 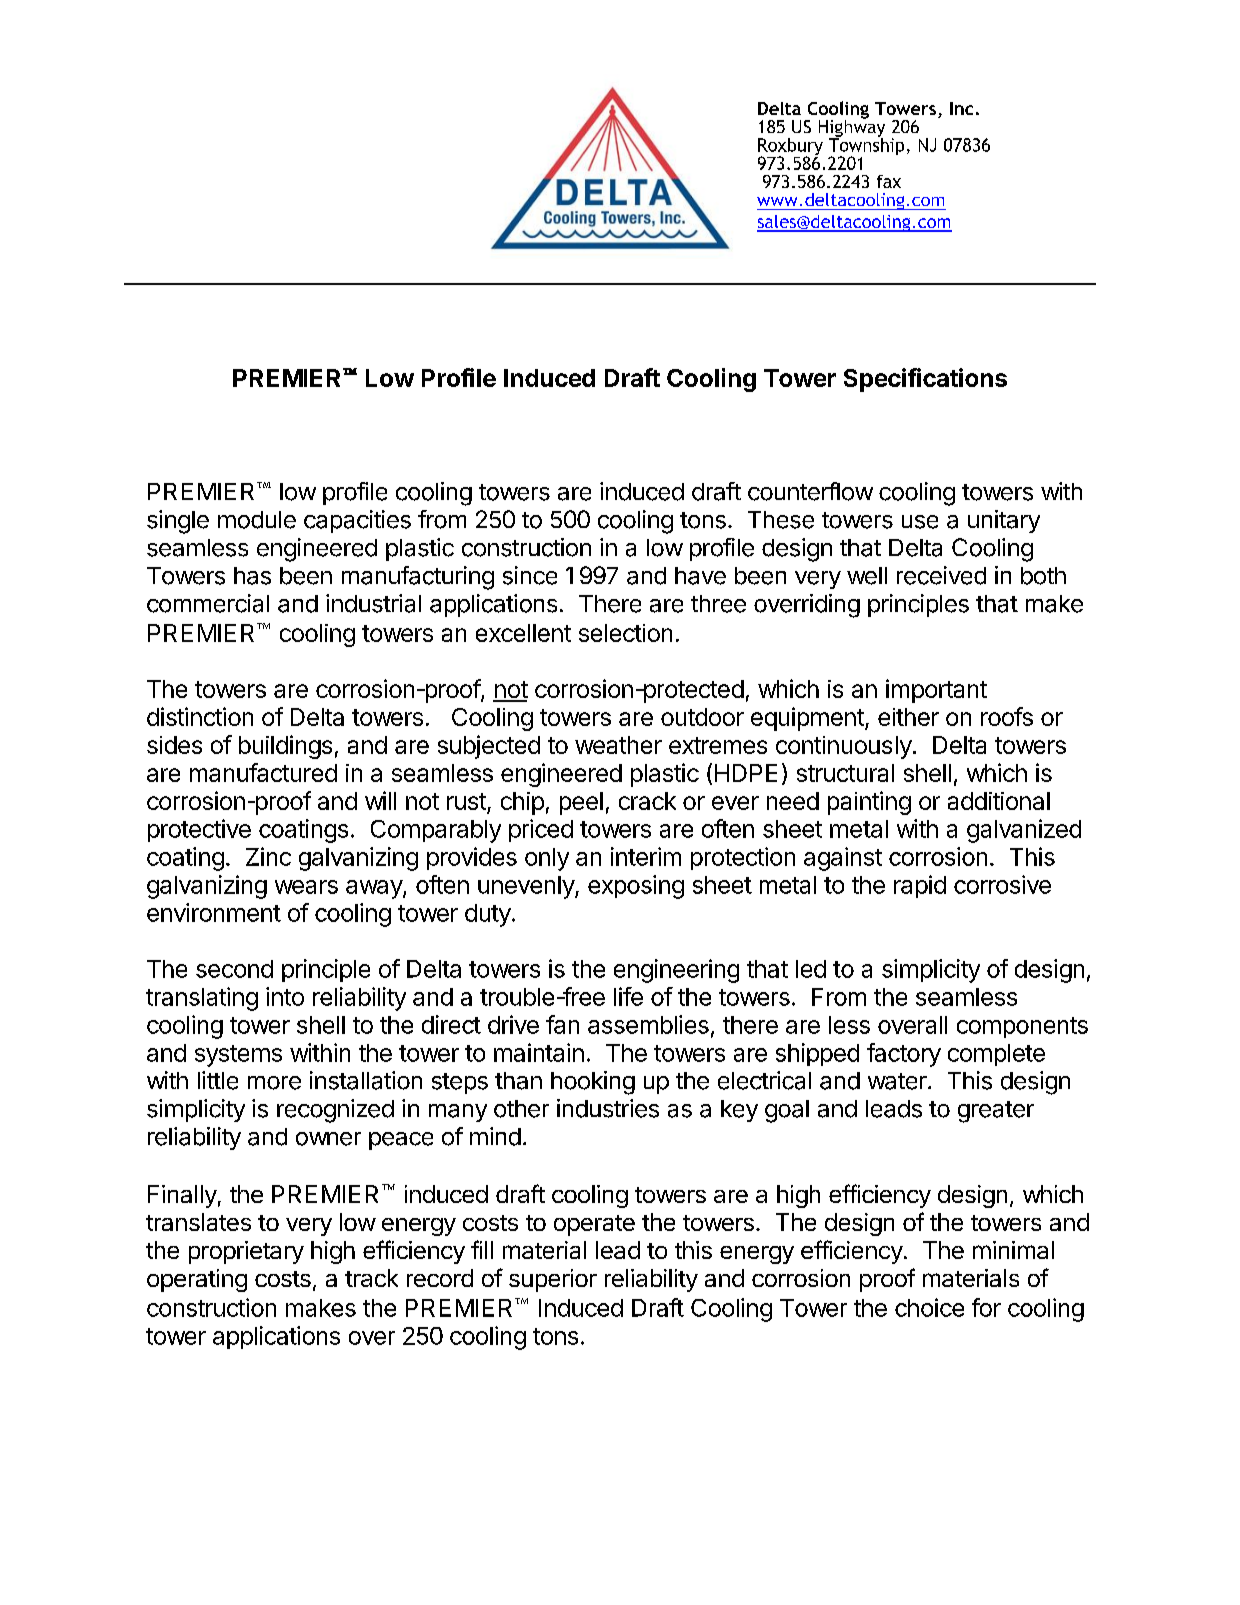 I want to click on module, so click(x=257, y=520).
